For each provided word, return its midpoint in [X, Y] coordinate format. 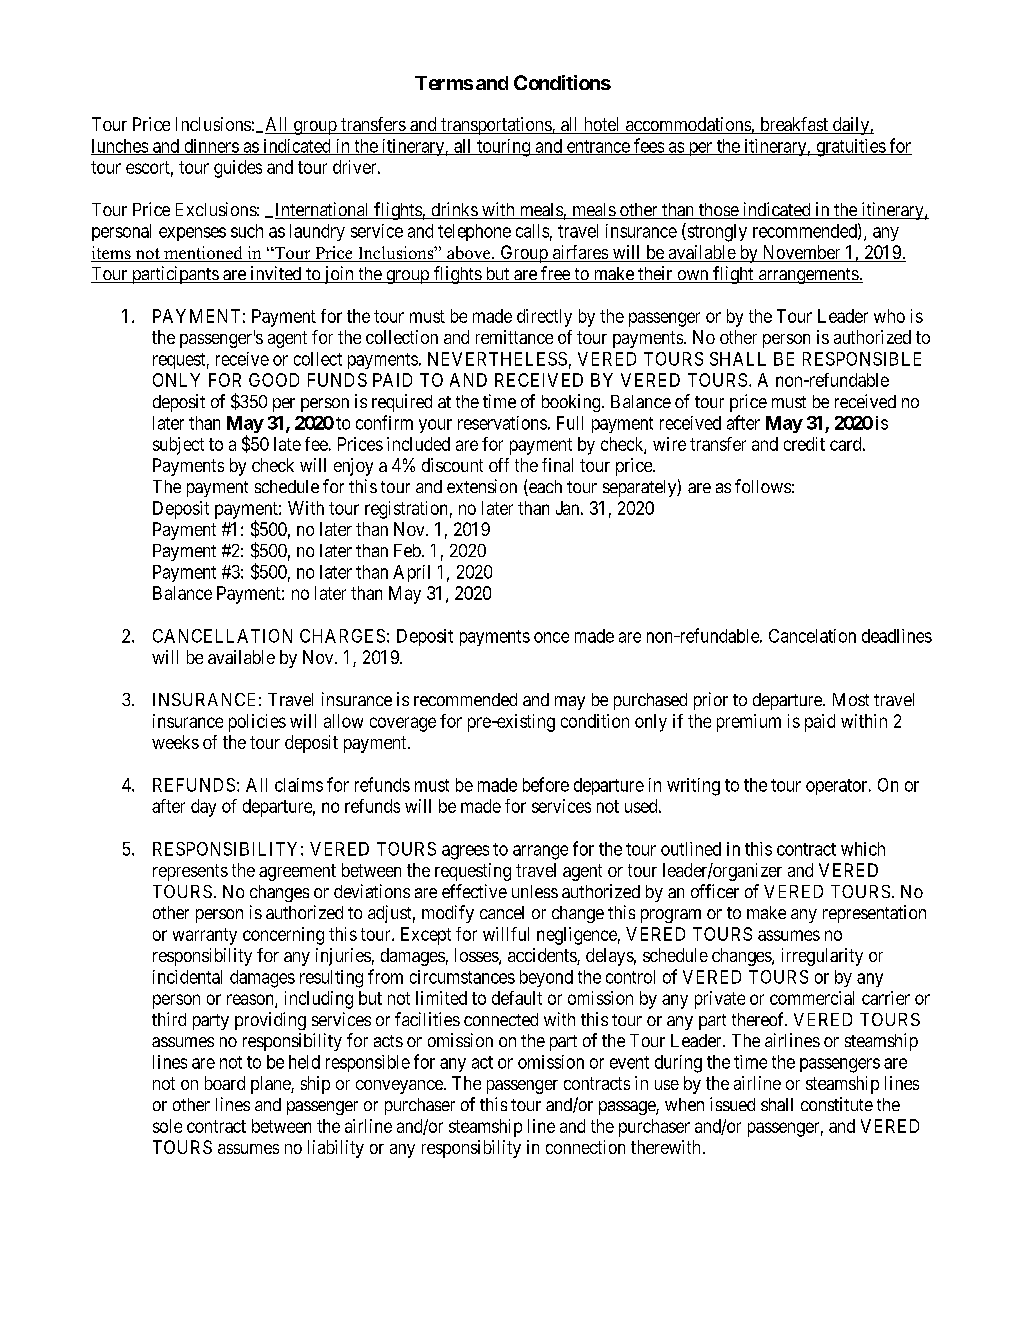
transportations [496, 126]
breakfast [794, 125]
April [411, 573]
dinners [211, 147]
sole [167, 1126]
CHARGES [342, 636]
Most [851, 699]
